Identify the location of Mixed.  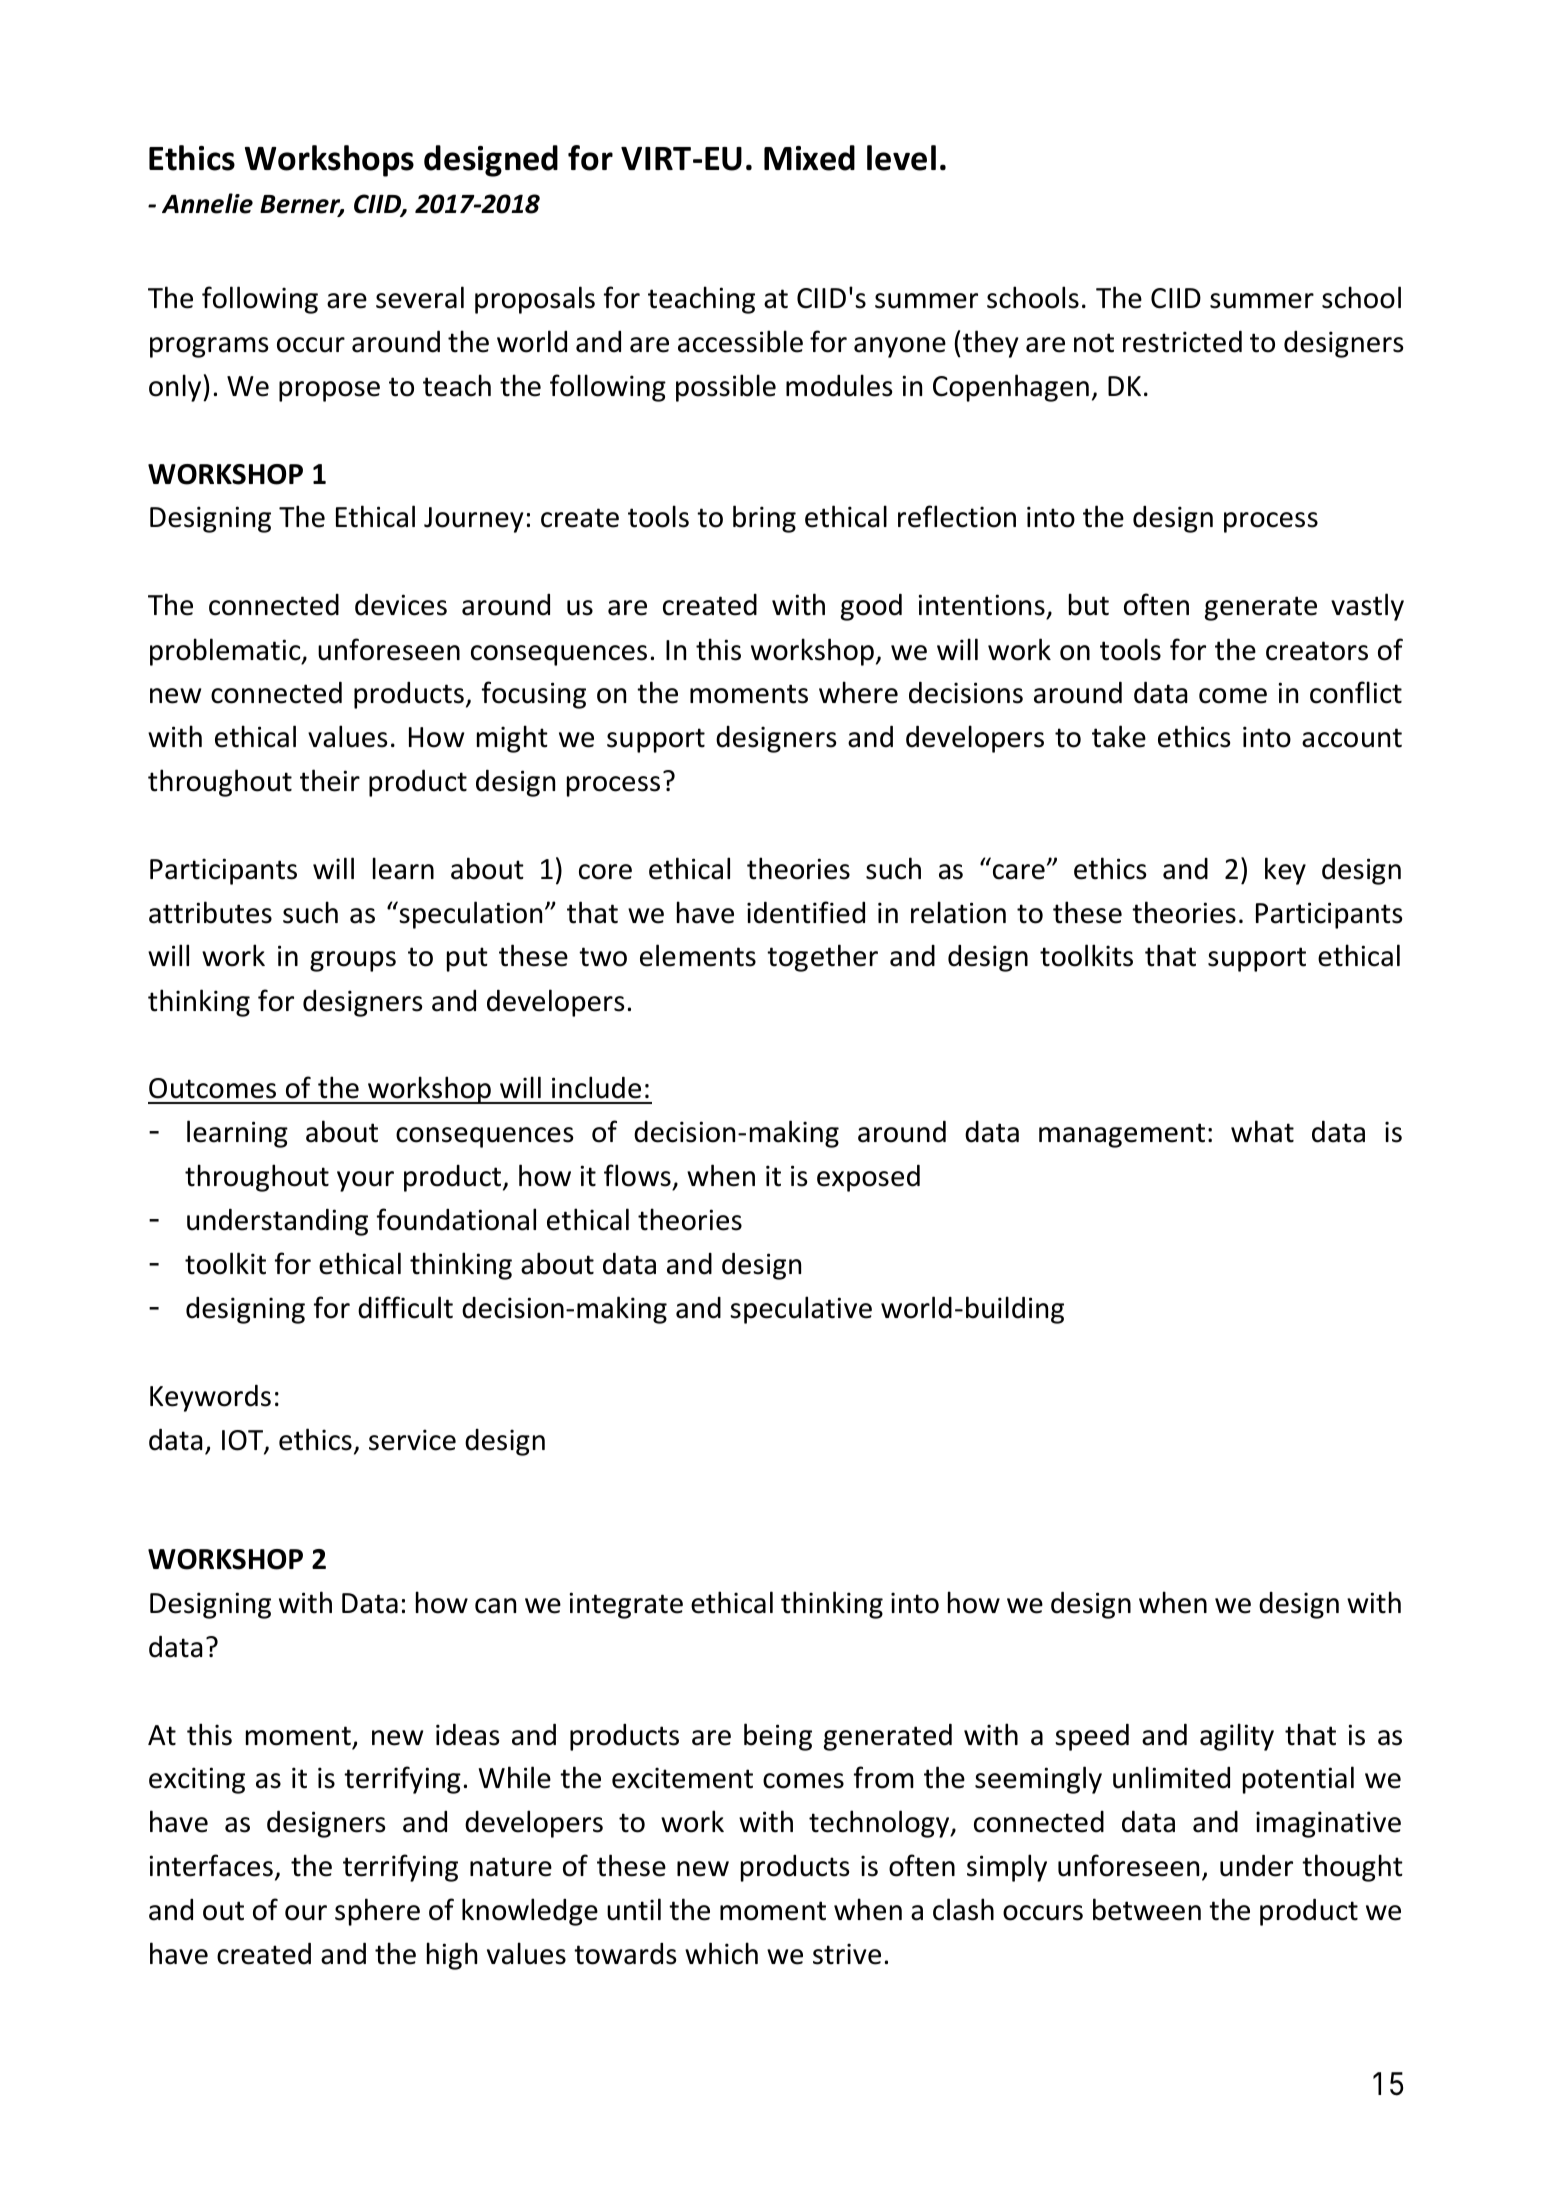
(809, 158).
